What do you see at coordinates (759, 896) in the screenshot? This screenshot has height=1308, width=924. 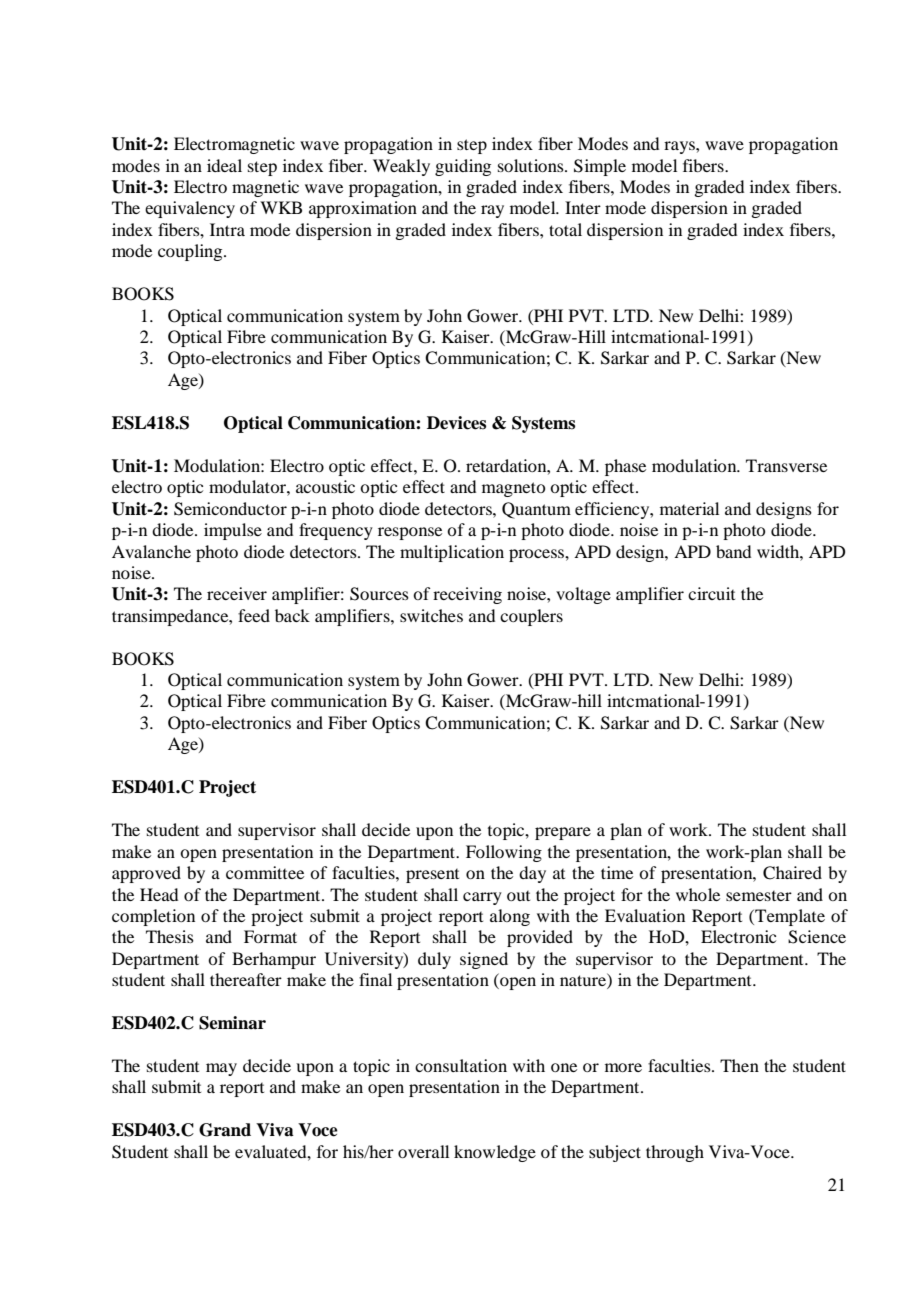 I see `semester` at bounding box center [759, 896].
